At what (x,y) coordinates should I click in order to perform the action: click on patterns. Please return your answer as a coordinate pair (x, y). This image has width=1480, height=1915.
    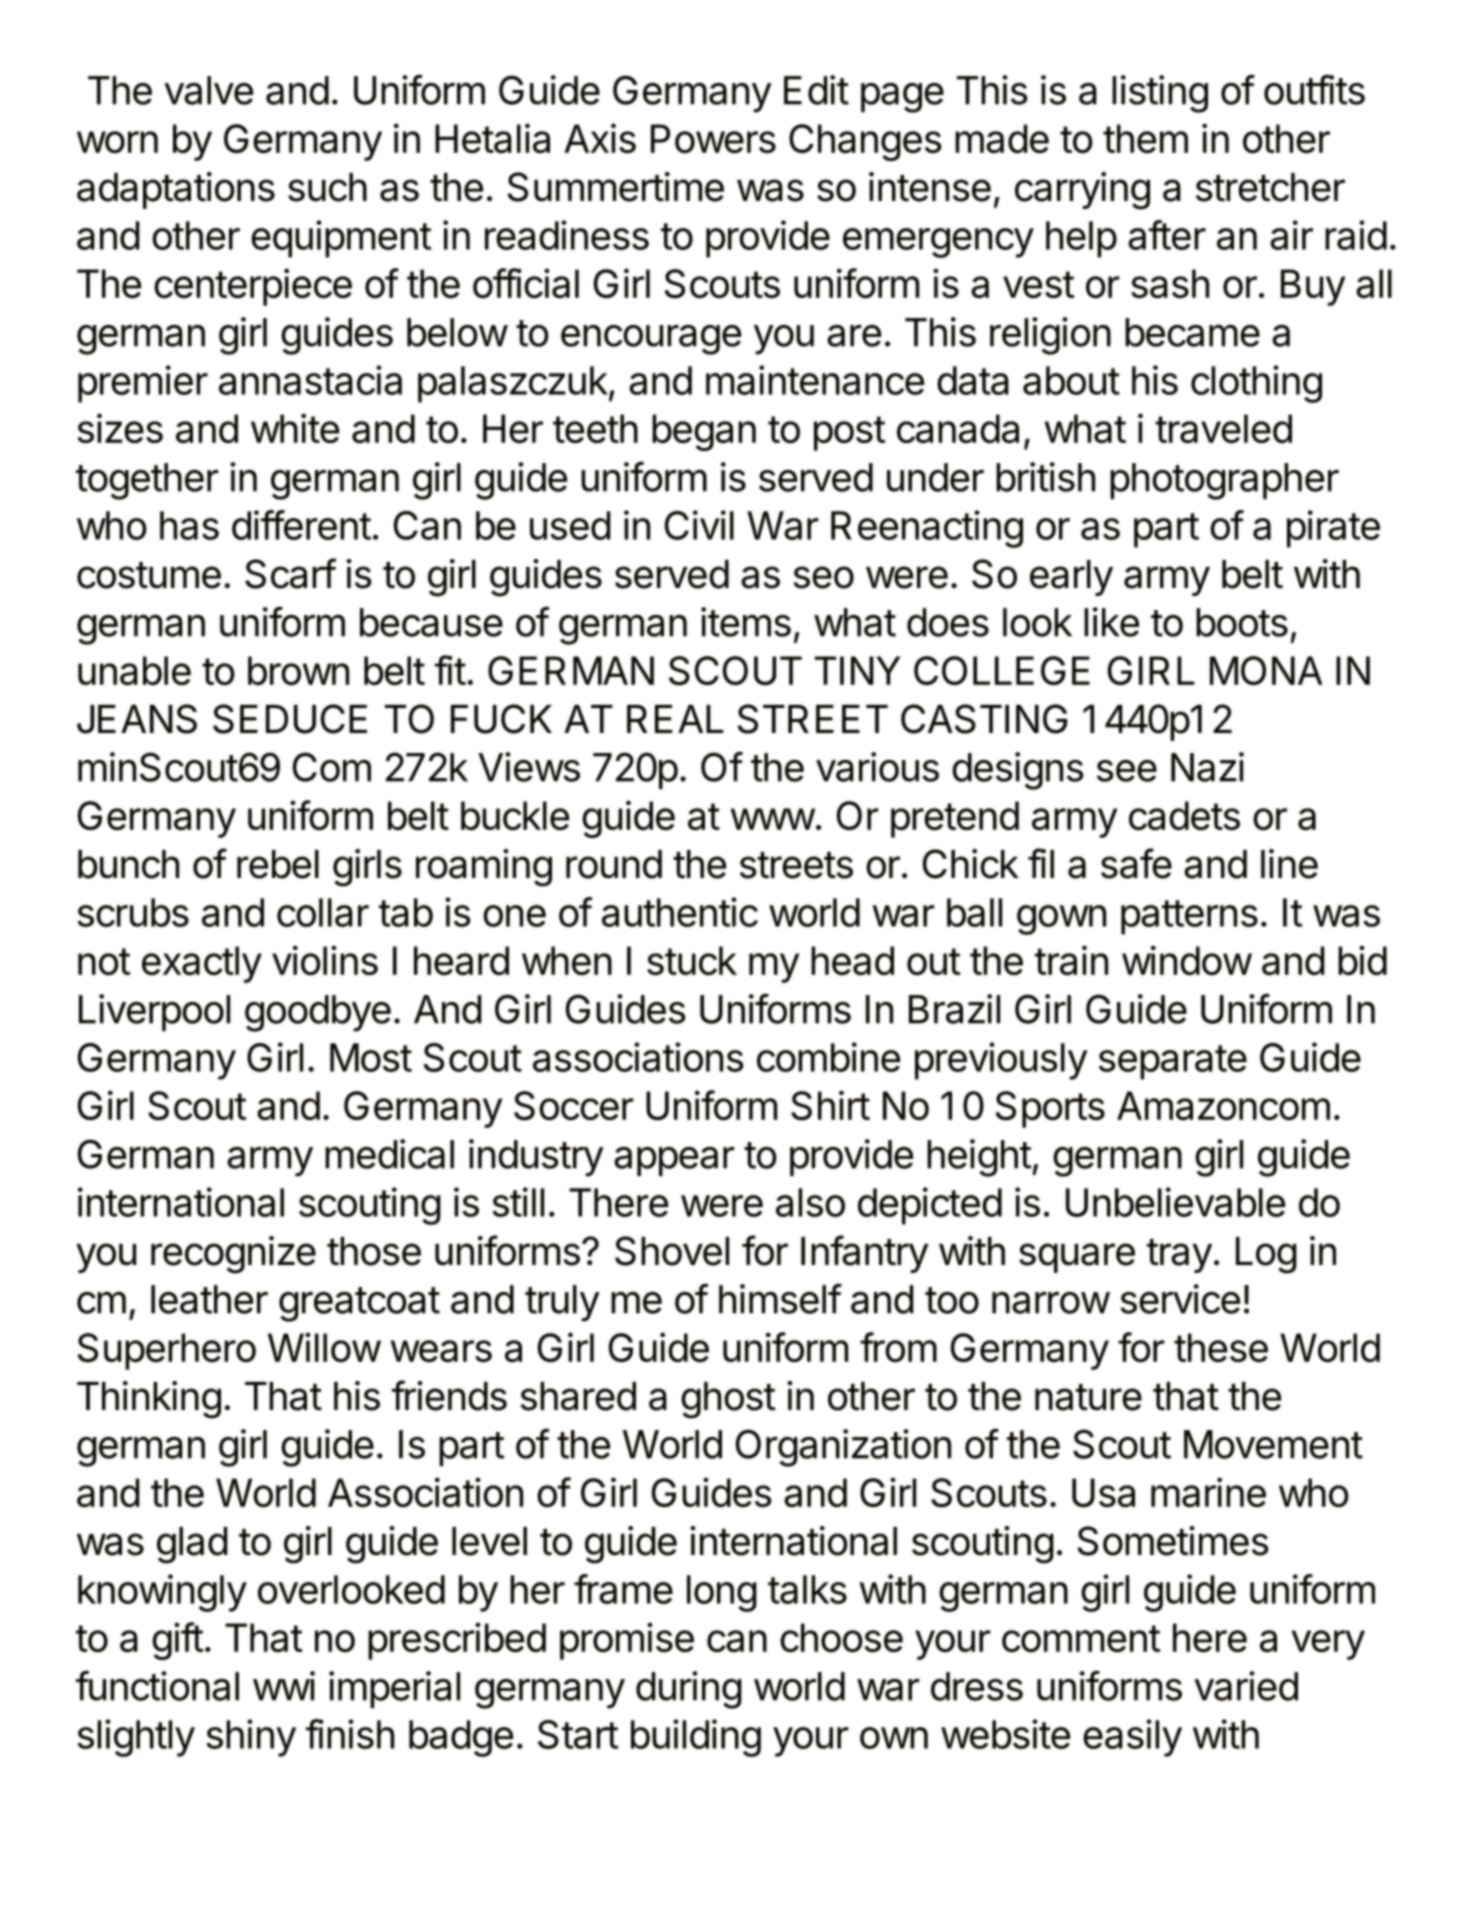
    Looking at the image, I should click on (1189, 917).
